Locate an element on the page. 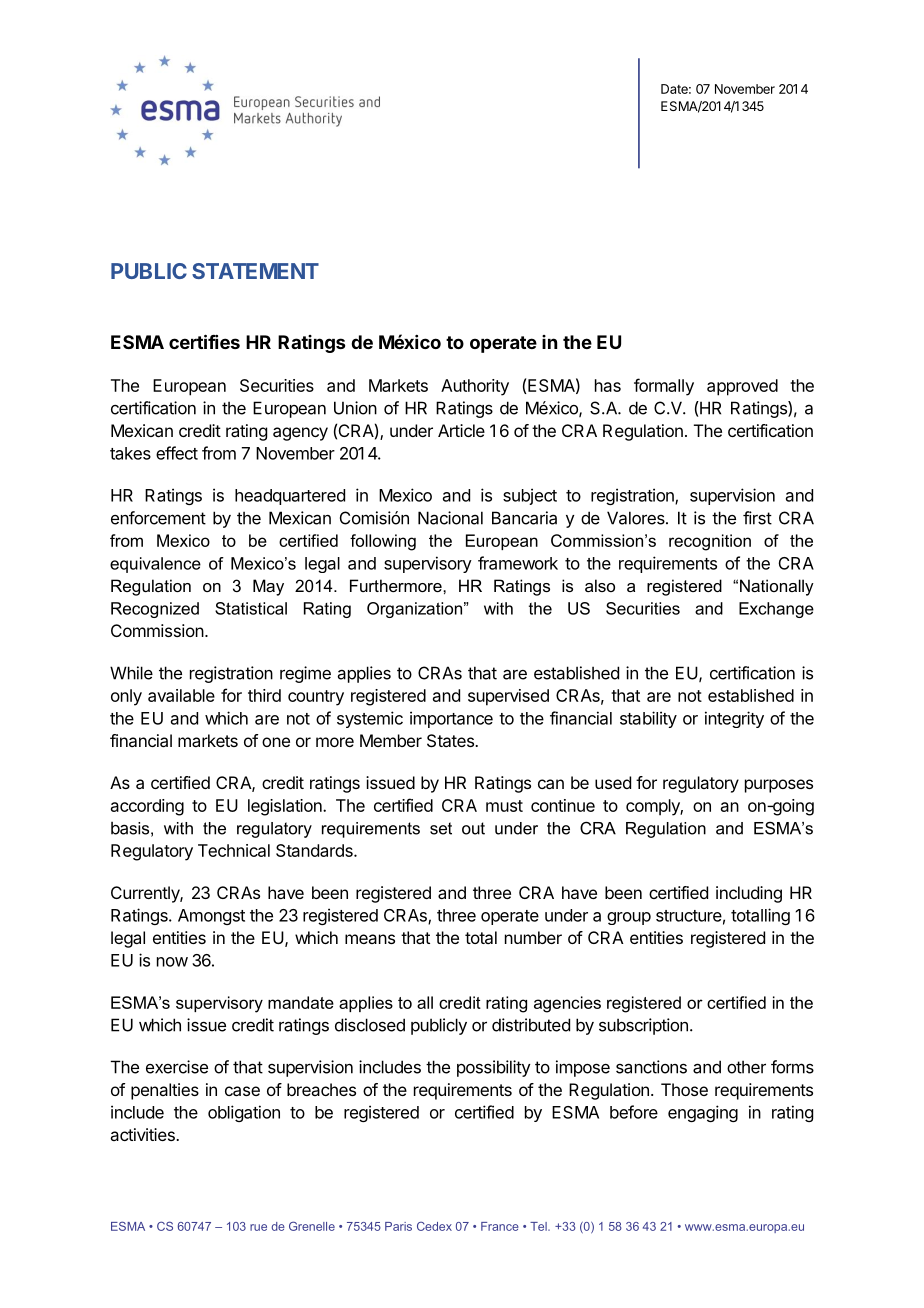 The height and width of the page is (1308, 924). certifies is located at coordinates (204, 341).
